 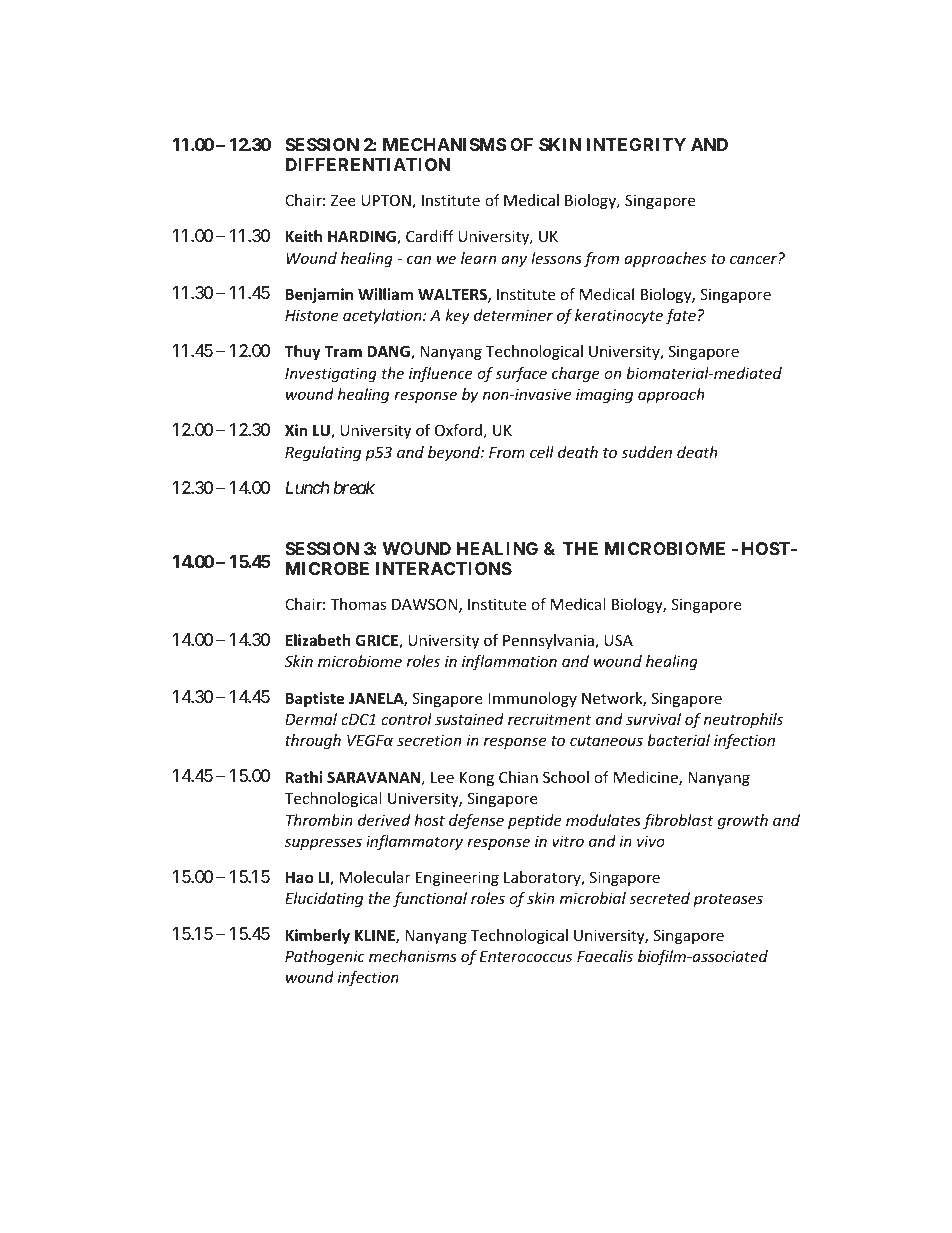 What do you see at coordinates (659, 898) in the document?
I see `secreted` at bounding box center [659, 898].
